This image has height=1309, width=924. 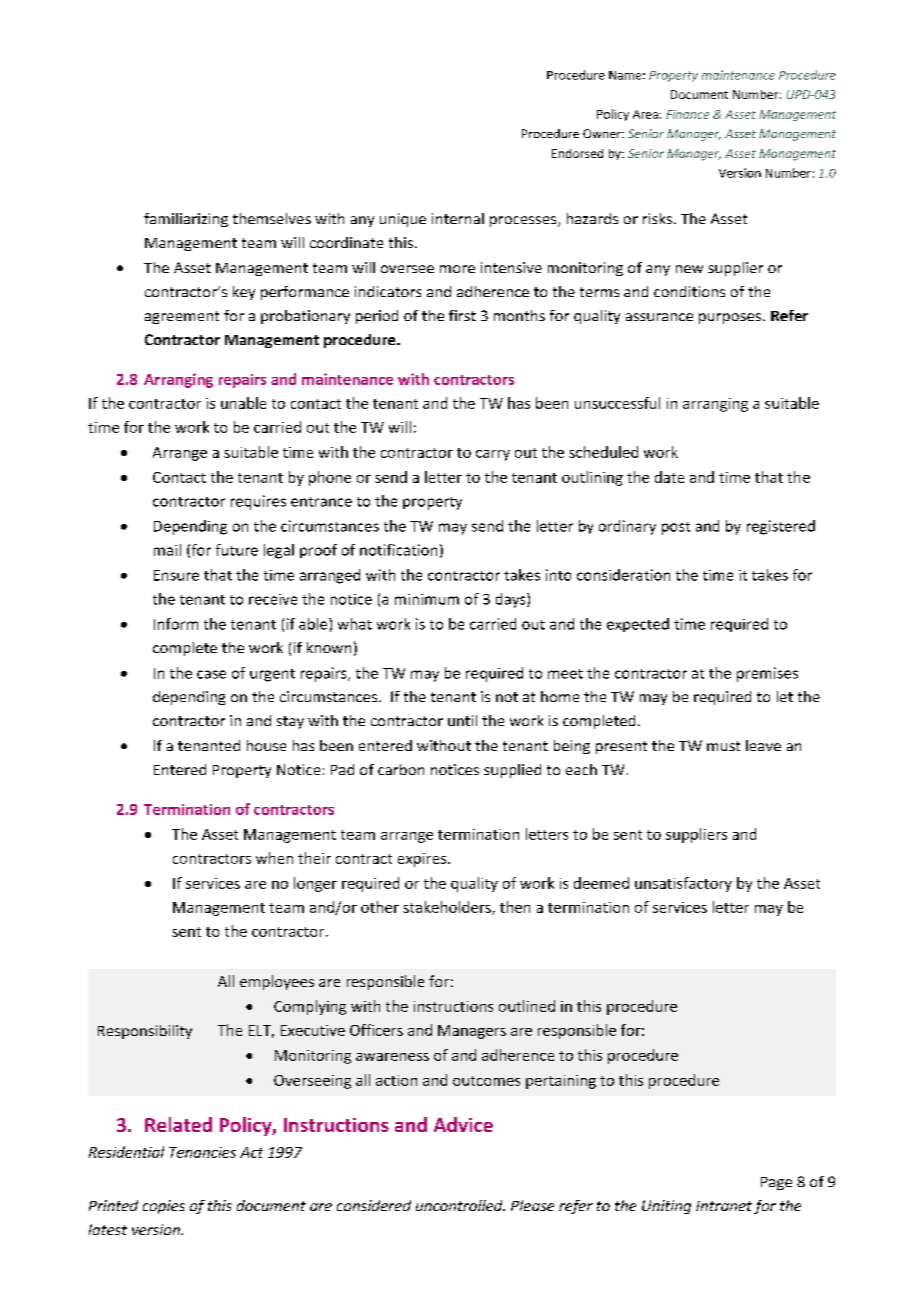 I want to click on Intranet, so click(x=724, y=1206).
